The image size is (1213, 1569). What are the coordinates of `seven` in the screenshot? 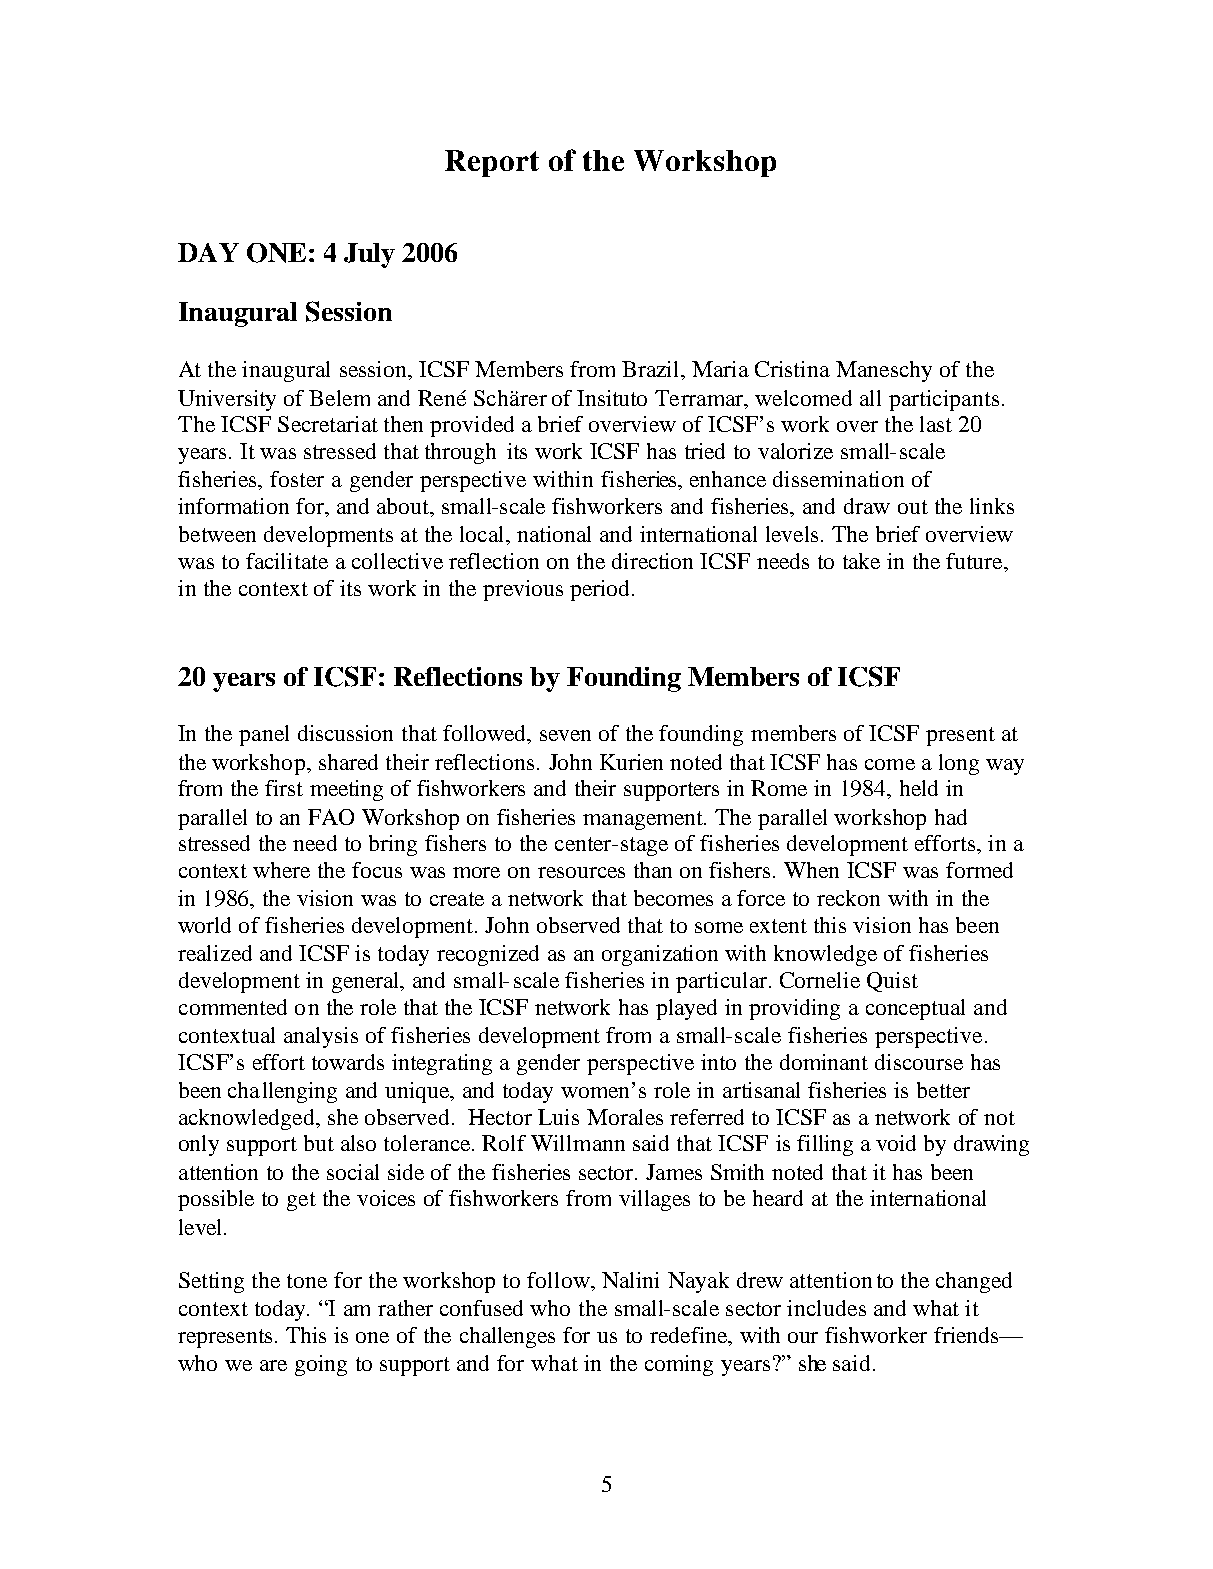 It's located at (565, 735).
